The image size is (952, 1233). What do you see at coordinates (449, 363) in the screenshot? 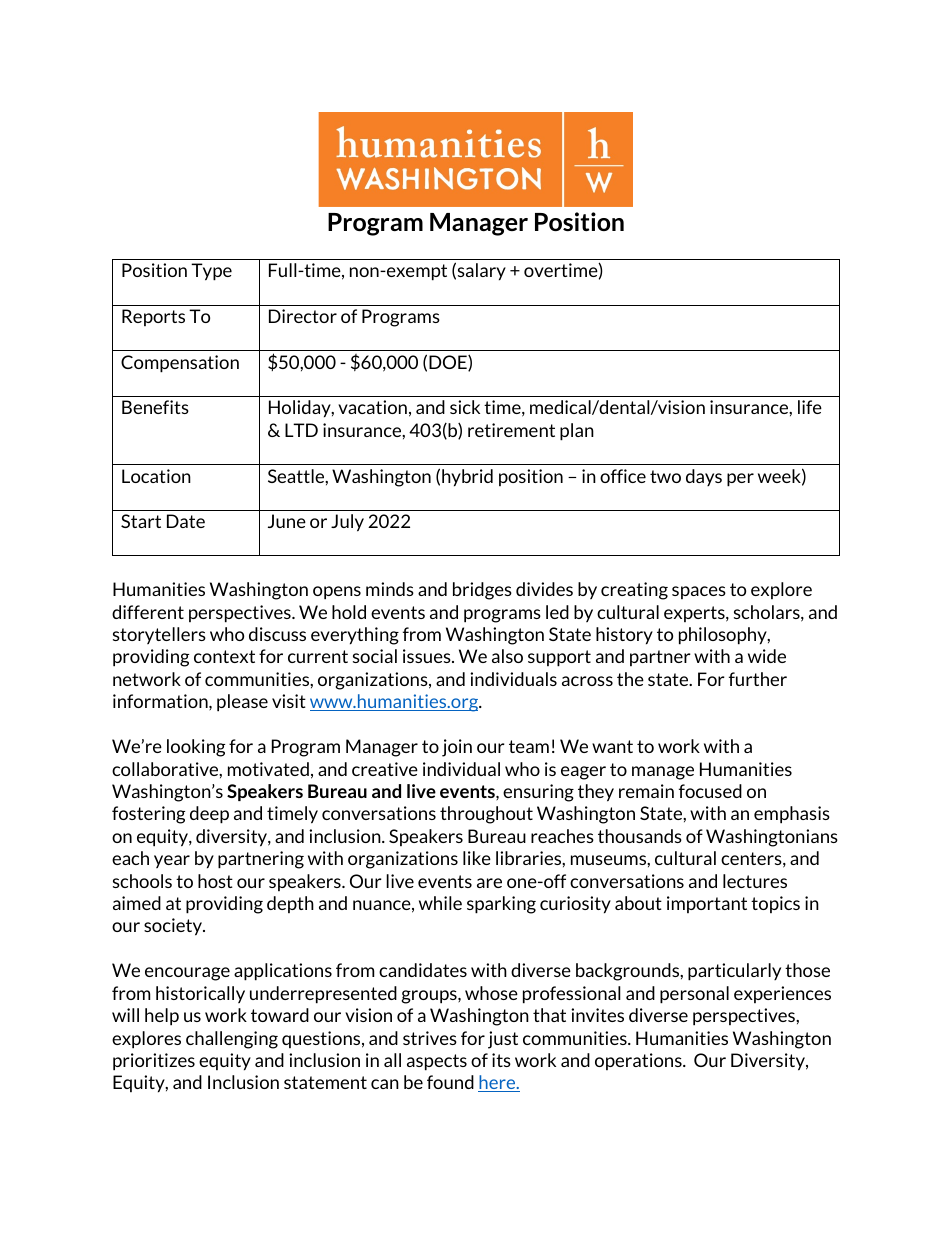
I see `DOE` at bounding box center [449, 363].
